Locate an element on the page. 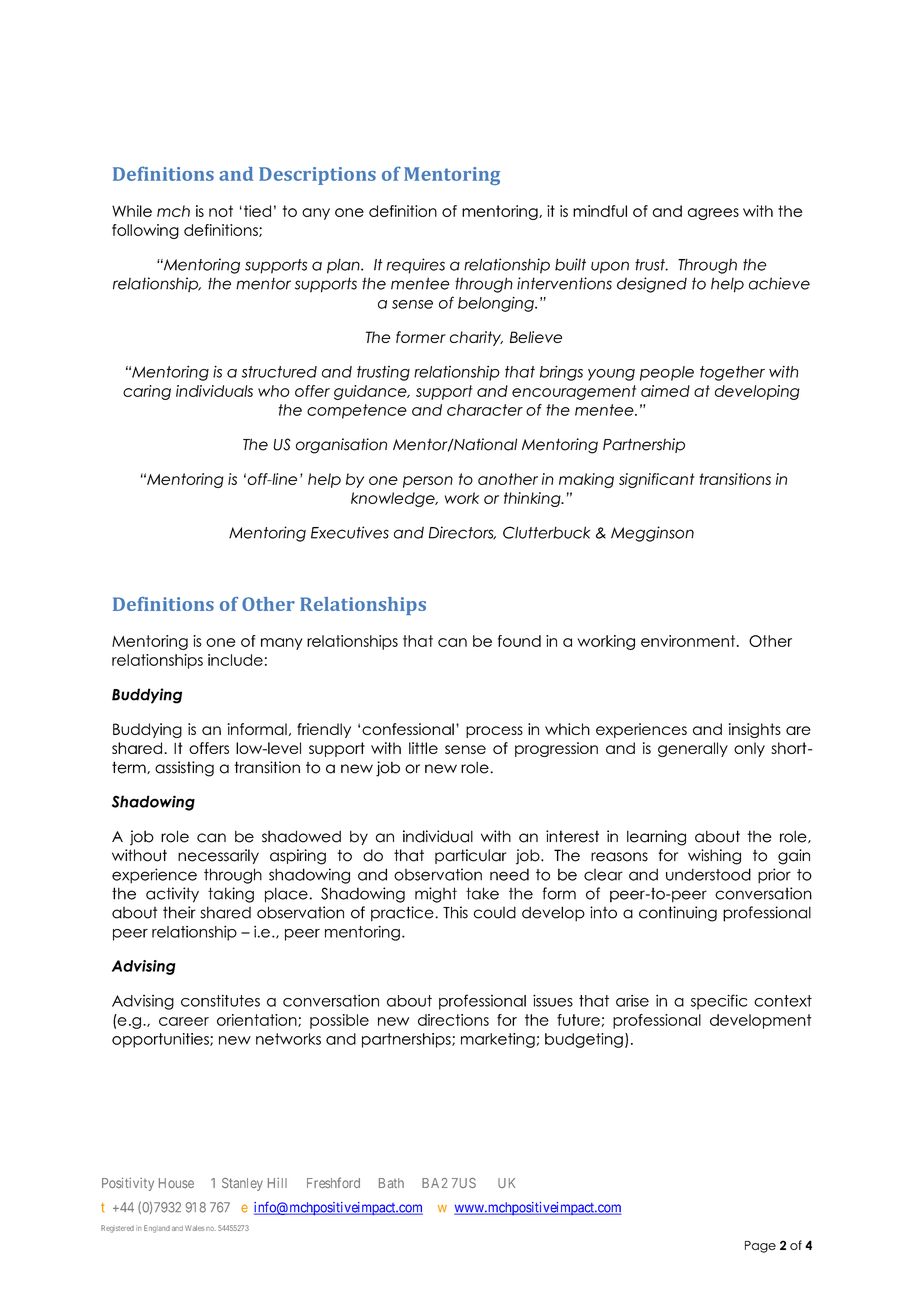  insights is located at coordinates (755, 730).
